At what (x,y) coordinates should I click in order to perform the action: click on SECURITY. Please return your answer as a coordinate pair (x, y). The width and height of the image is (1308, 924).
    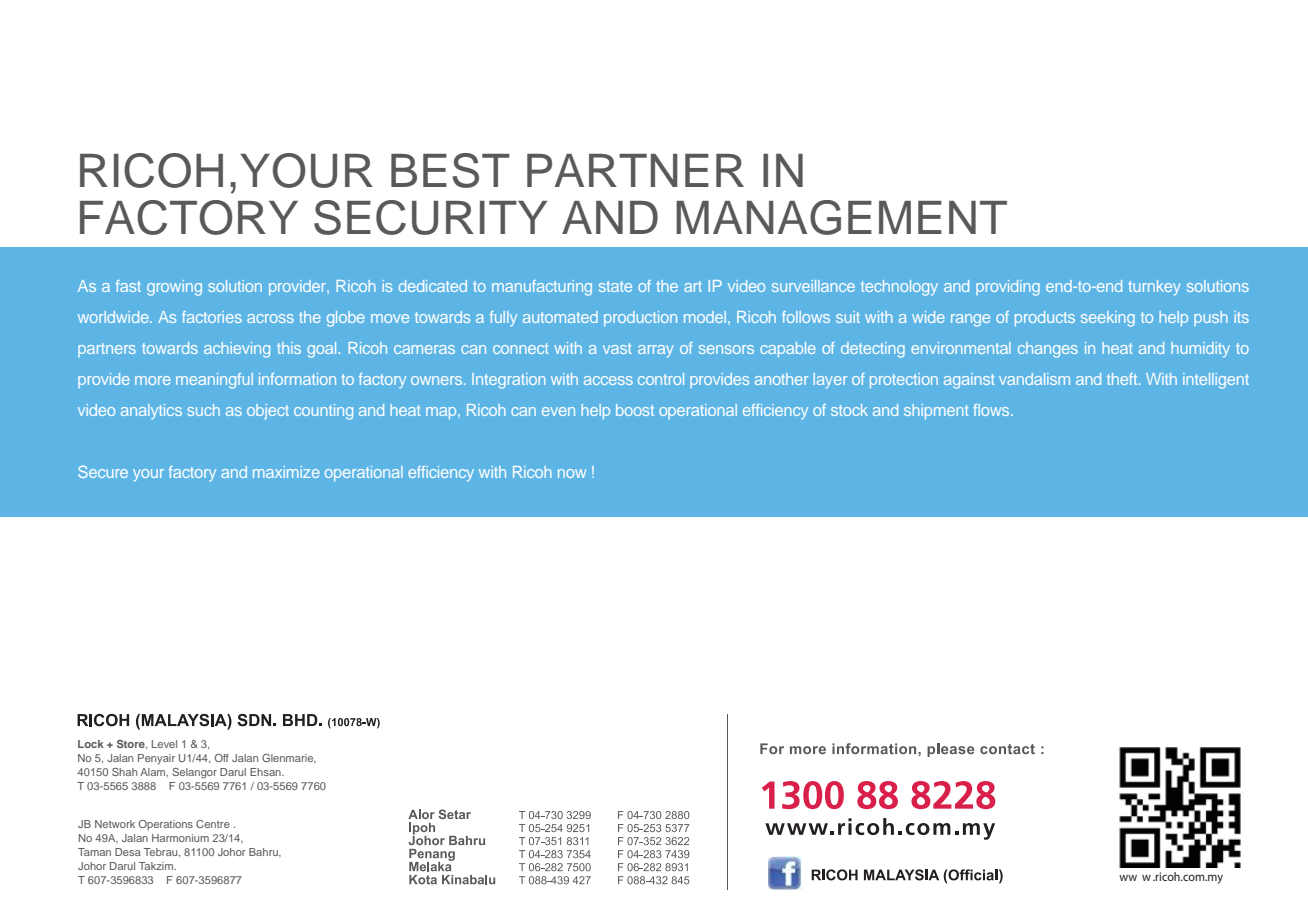
    Looking at the image, I should click on (430, 217).
